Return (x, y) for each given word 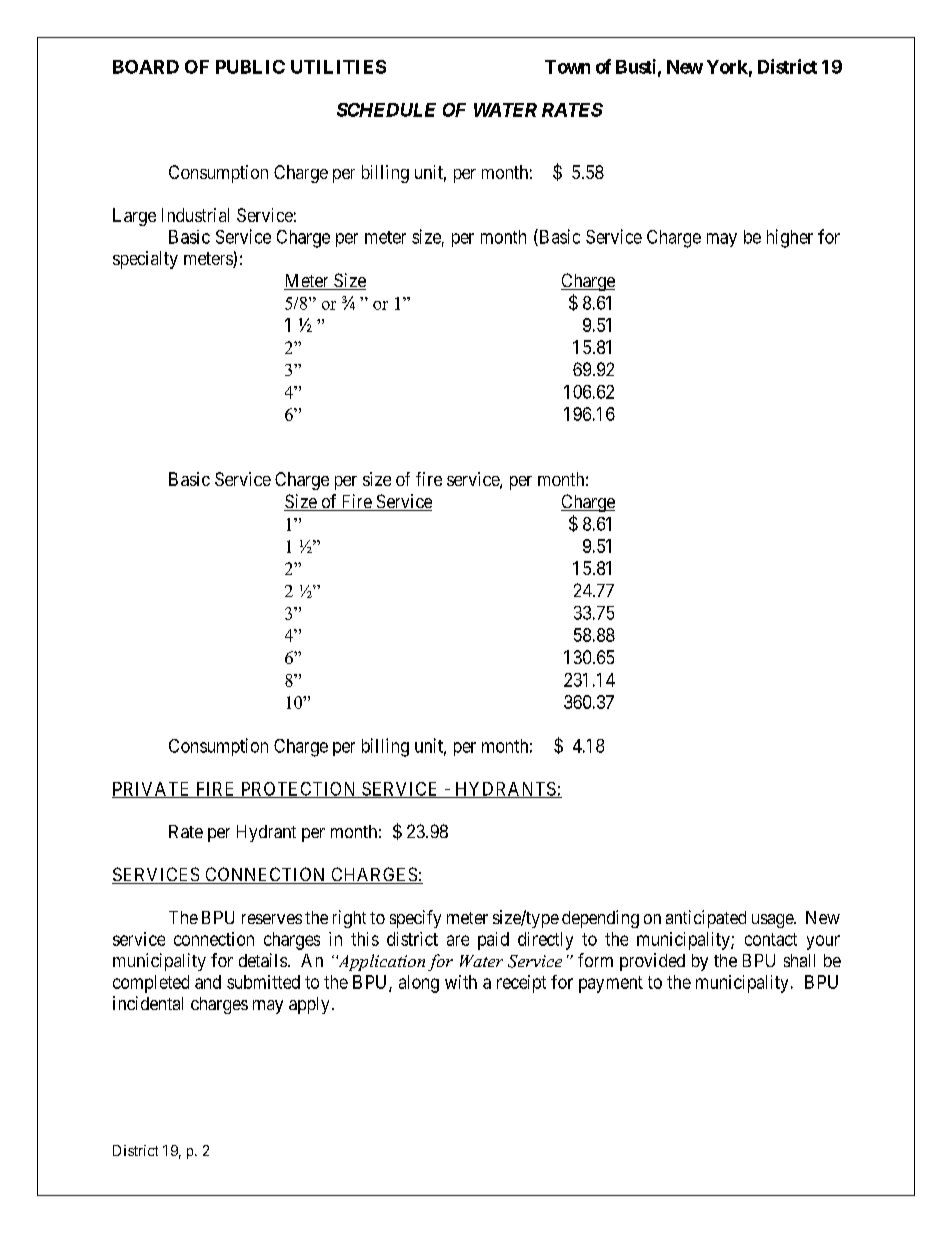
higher (790, 238)
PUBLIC (250, 67)
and (208, 982)
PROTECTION (298, 790)
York (727, 67)
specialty (145, 260)
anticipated (706, 919)
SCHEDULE (386, 110)
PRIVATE (152, 790)
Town (567, 67)
